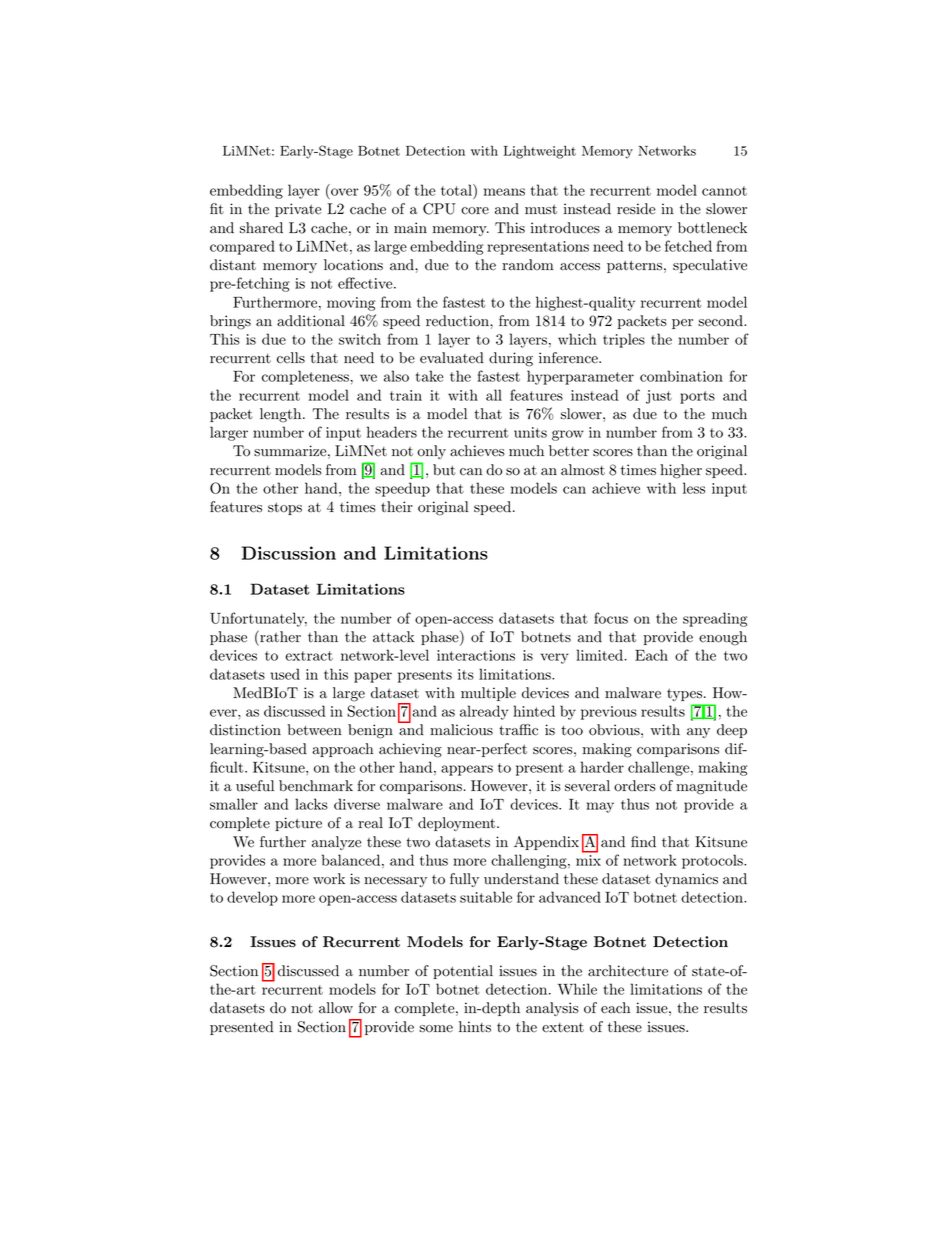 The image size is (952, 1233). What do you see at coordinates (336, 1008) in the screenshot?
I see `allow` at bounding box center [336, 1008].
